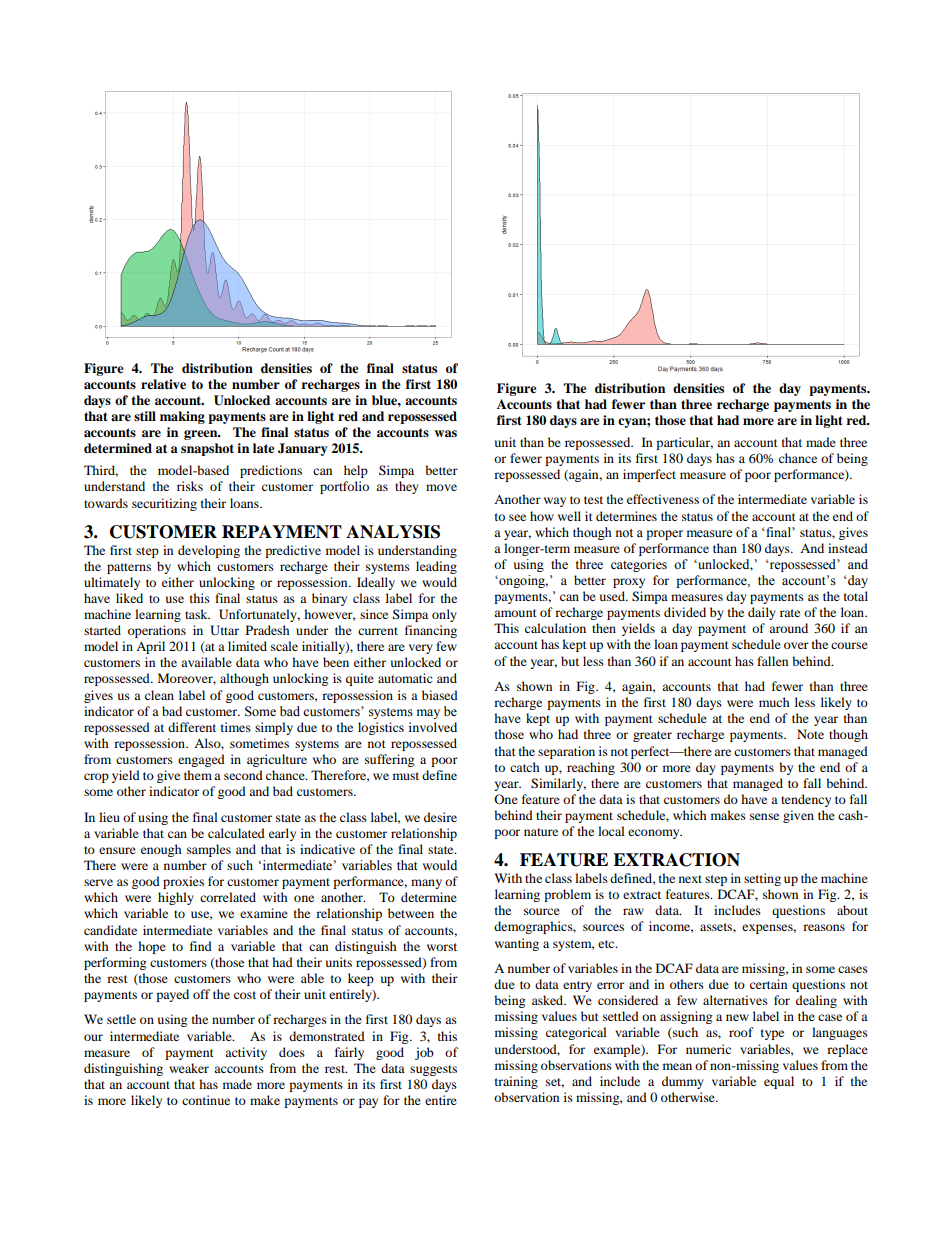 The width and height of the screenshot is (952, 1233). What do you see at coordinates (436, 567) in the screenshot?
I see `leading` at bounding box center [436, 567].
